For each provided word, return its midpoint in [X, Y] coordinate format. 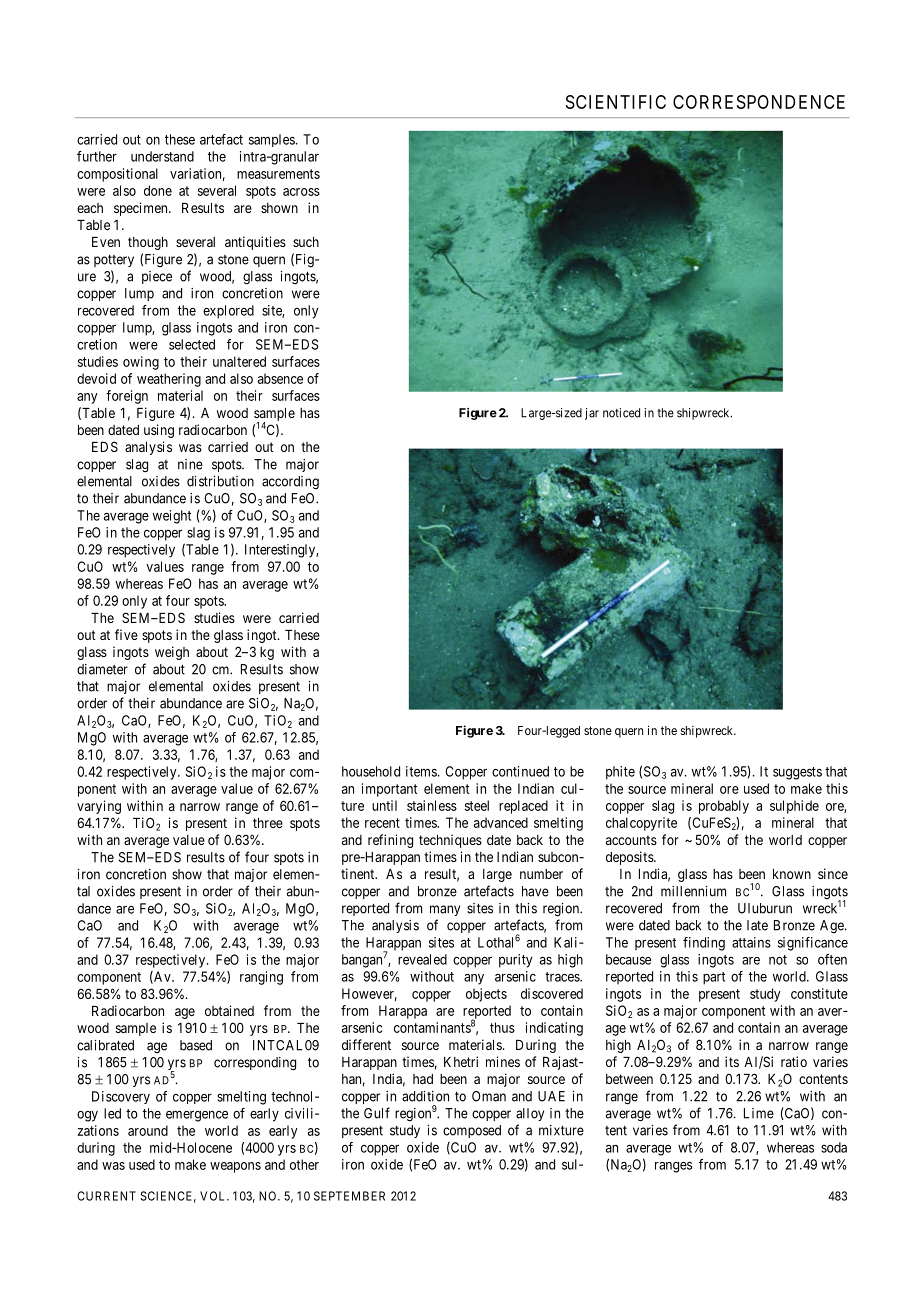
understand [162, 156]
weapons [235, 1167]
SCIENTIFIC [616, 102]
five [126, 634]
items [421, 771]
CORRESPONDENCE [759, 102]
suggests [797, 773]
